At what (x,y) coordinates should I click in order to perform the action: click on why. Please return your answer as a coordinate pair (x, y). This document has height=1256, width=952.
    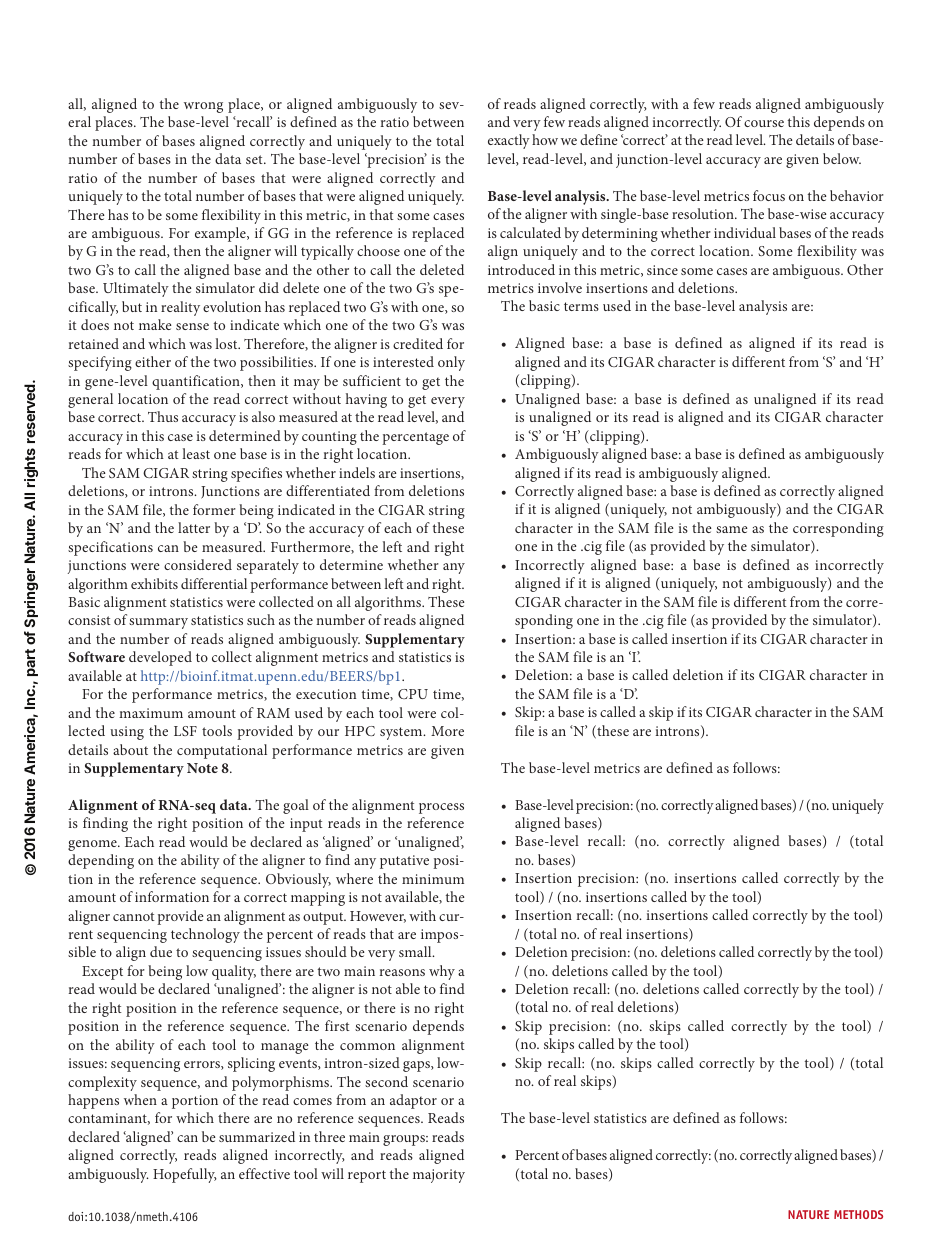
    Looking at the image, I should click on (442, 972).
